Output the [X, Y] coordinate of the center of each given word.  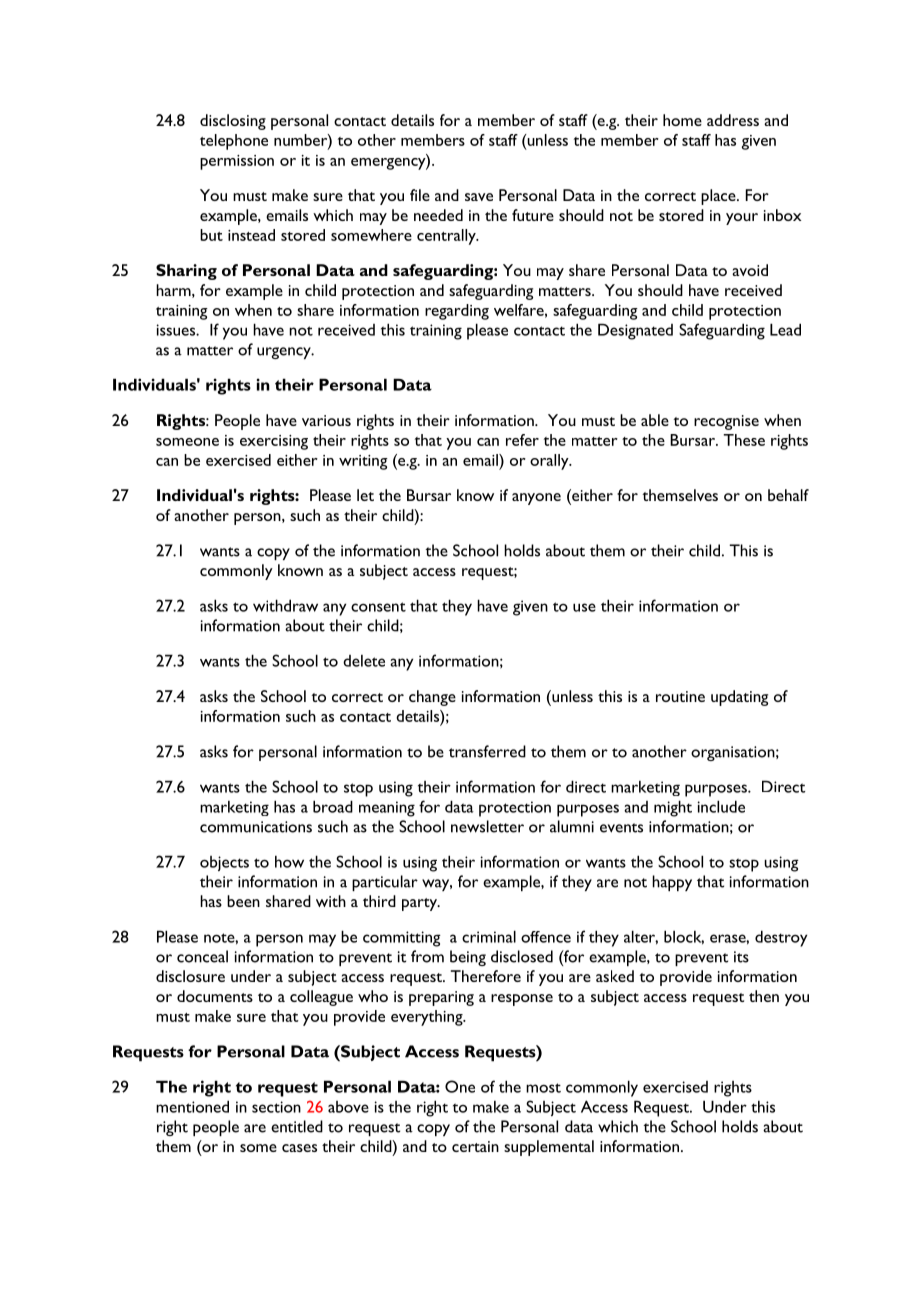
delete [364, 661]
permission [237, 162]
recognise [726, 422]
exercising [274, 442]
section [276, 1107]
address [733, 120]
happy [672, 883]
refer [522, 440]
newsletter [487, 826]
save [479, 197]
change [432, 698]
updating [739, 698]
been [243, 901]
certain [475, 1146]
